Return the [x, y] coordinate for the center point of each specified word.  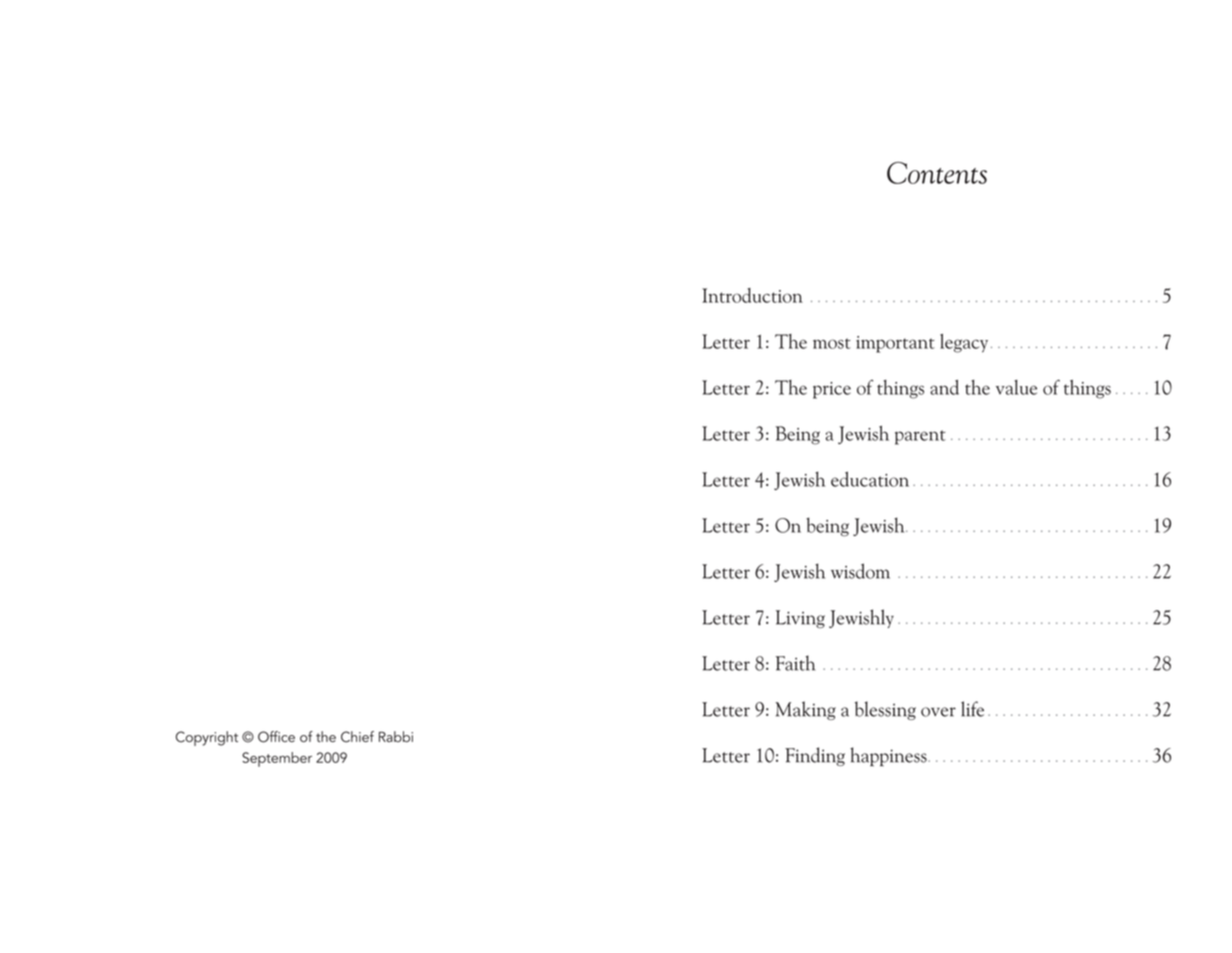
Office [276, 737]
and [944, 387]
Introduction [752, 295]
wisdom [860, 571]
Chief [357, 737]
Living [800, 619]
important [895, 344]
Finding [815, 756]
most [832, 343]
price [832, 390]
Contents [937, 173]
